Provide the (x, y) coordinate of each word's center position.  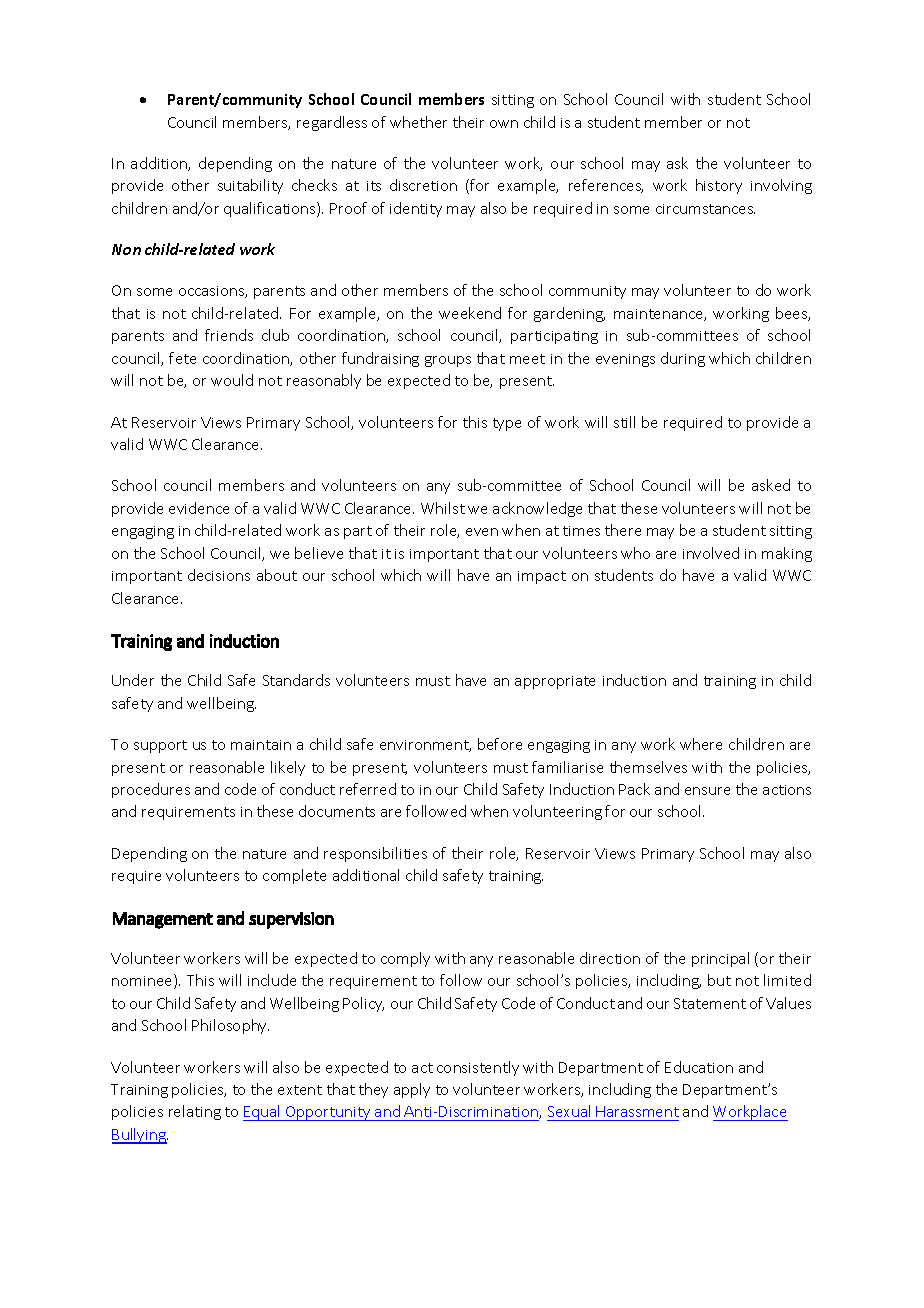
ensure (707, 791)
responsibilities (375, 854)
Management (163, 920)
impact (542, 577)
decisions (219, 575)
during (683, 359)
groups (448, 361)
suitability (250, 186)
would (232, 380)
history (719, 186)
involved (711, 553)
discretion (423, 185)
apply (412, 1090)
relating (195, 1112)
